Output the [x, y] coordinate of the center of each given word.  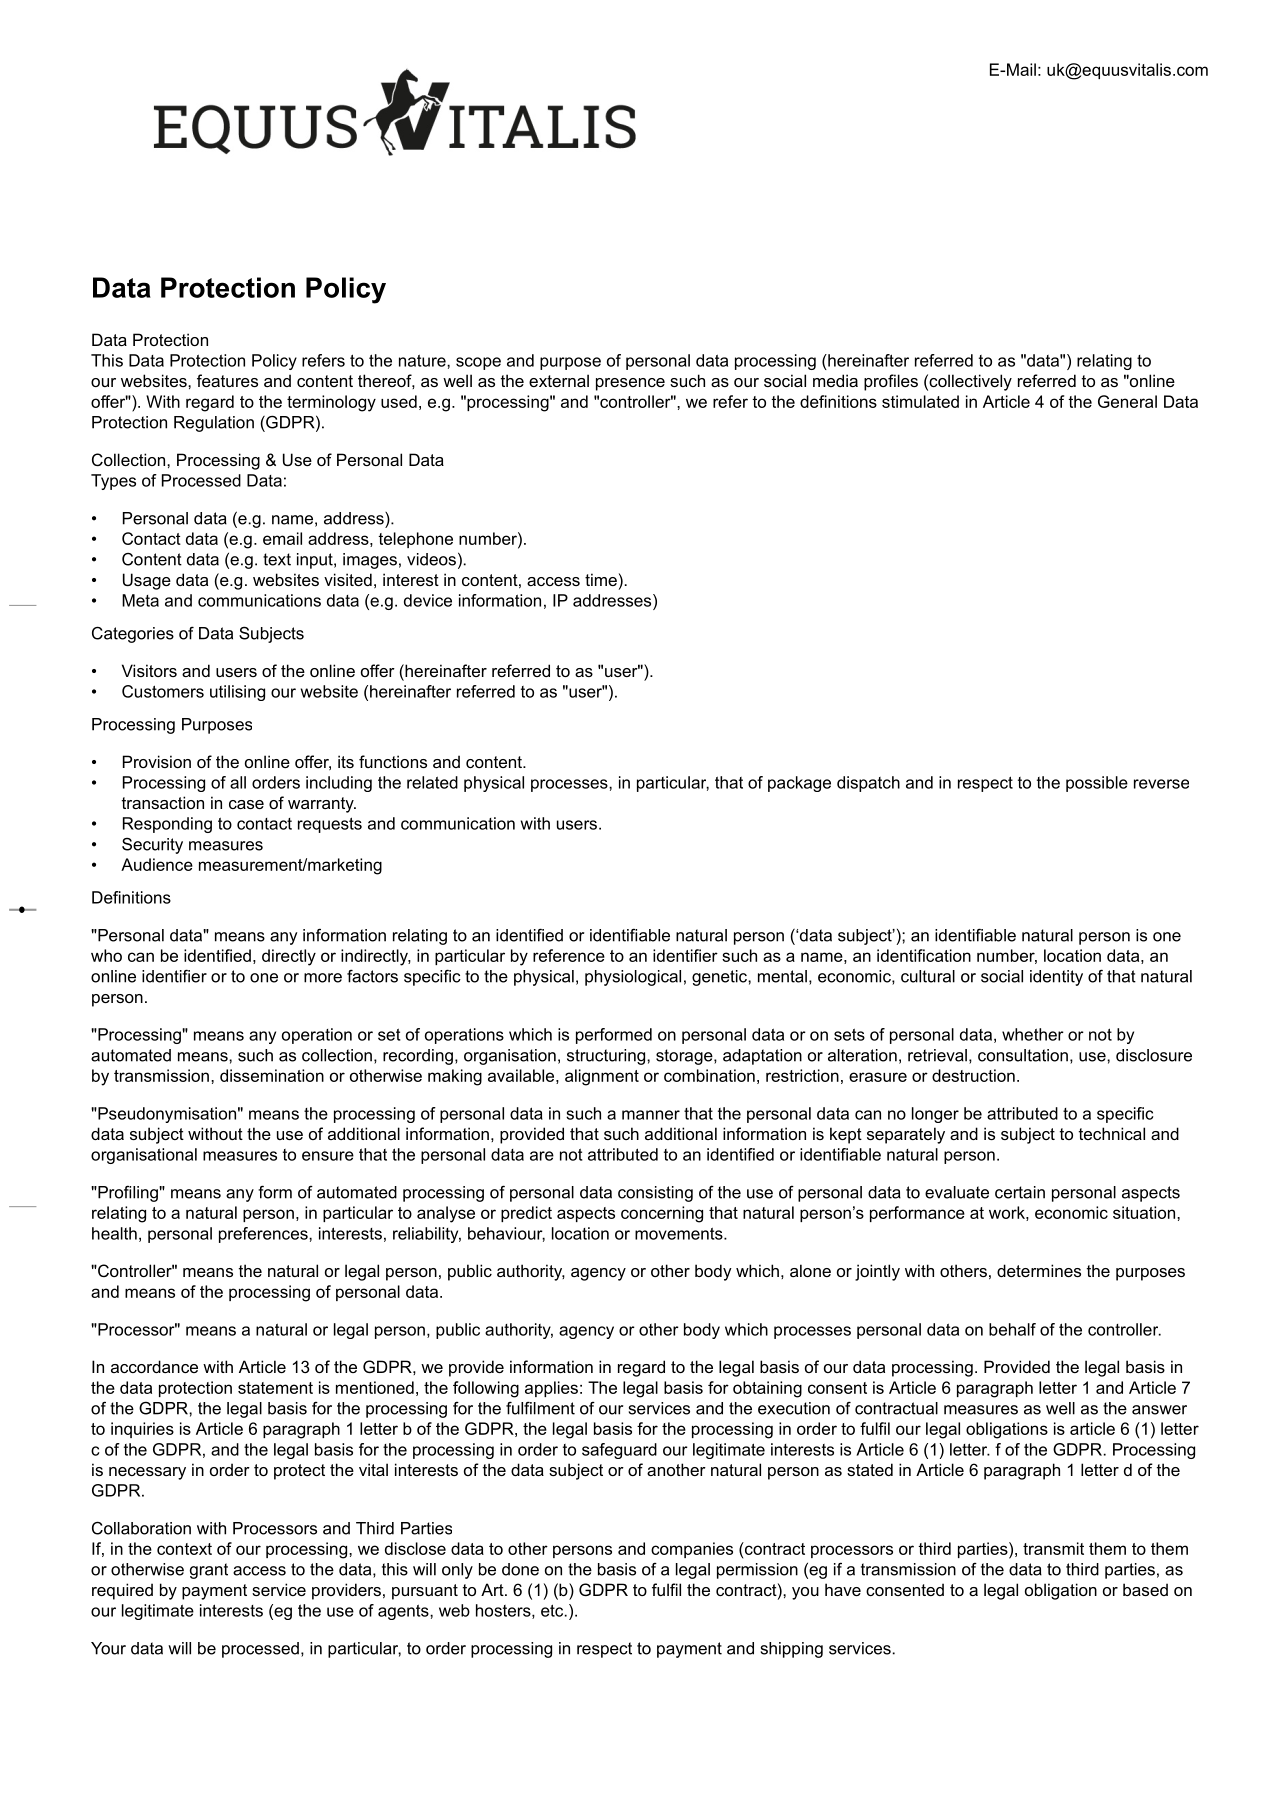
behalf [1012, 1329]
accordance [154, 1366]
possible [1097, 784]
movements [680, 1233]
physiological [633, 978]
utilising [237, 693]
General [1127, 401]
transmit [1053, 1548]
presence [630, 384]
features [227, 380]
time [601, 579]
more [323, 978]
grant [209, 1571]
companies [692, 1550]
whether [1033, 1034]
